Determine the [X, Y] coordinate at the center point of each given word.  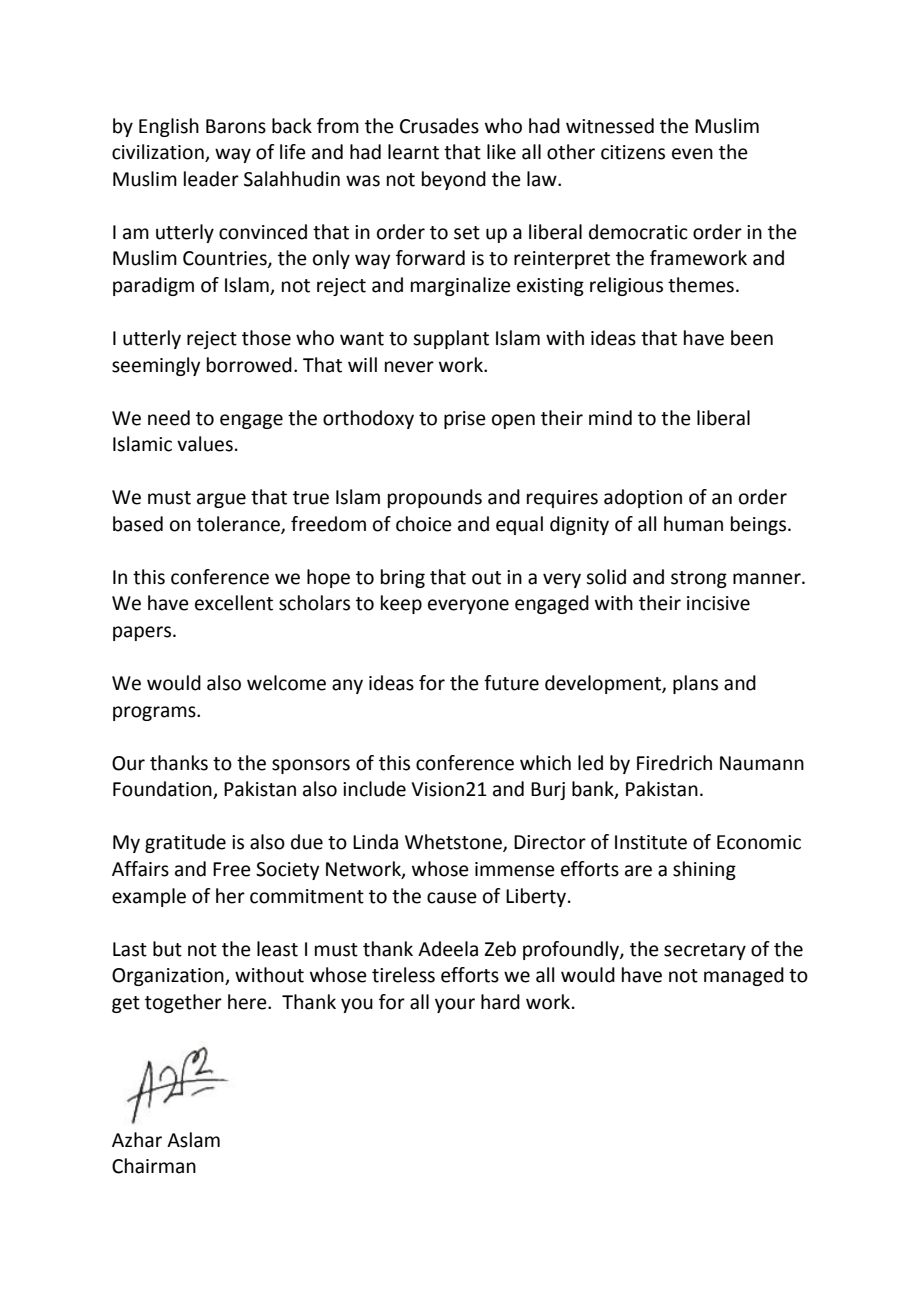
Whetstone [454, 843]
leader [211, 179]
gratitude [185, 843]
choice [424, 524]
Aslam [193, 1140]
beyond [454, 180]
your [455, 1005]
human [693, 524]
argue [221, 500]
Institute [651, 842]
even [692, 154]
